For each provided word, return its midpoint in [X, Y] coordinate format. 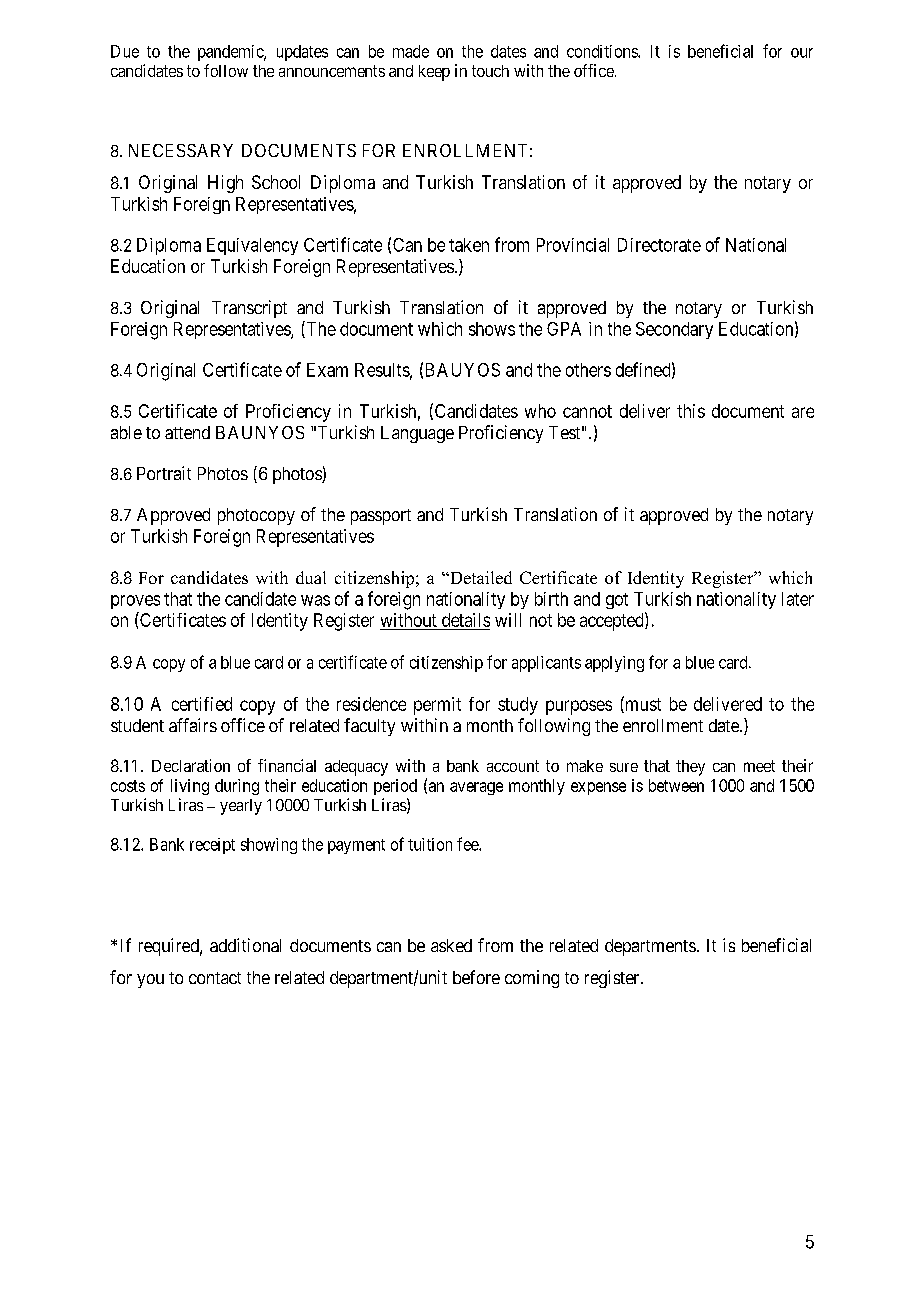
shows [492, 329]
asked [451, 945]
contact [215, 978]
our [802, 53]
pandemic [231, 53]
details [466, 620]
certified [202, 704]
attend [187, 432]
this [691, 411]
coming [532, 979]
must [642, 705]
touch [490, 71]
